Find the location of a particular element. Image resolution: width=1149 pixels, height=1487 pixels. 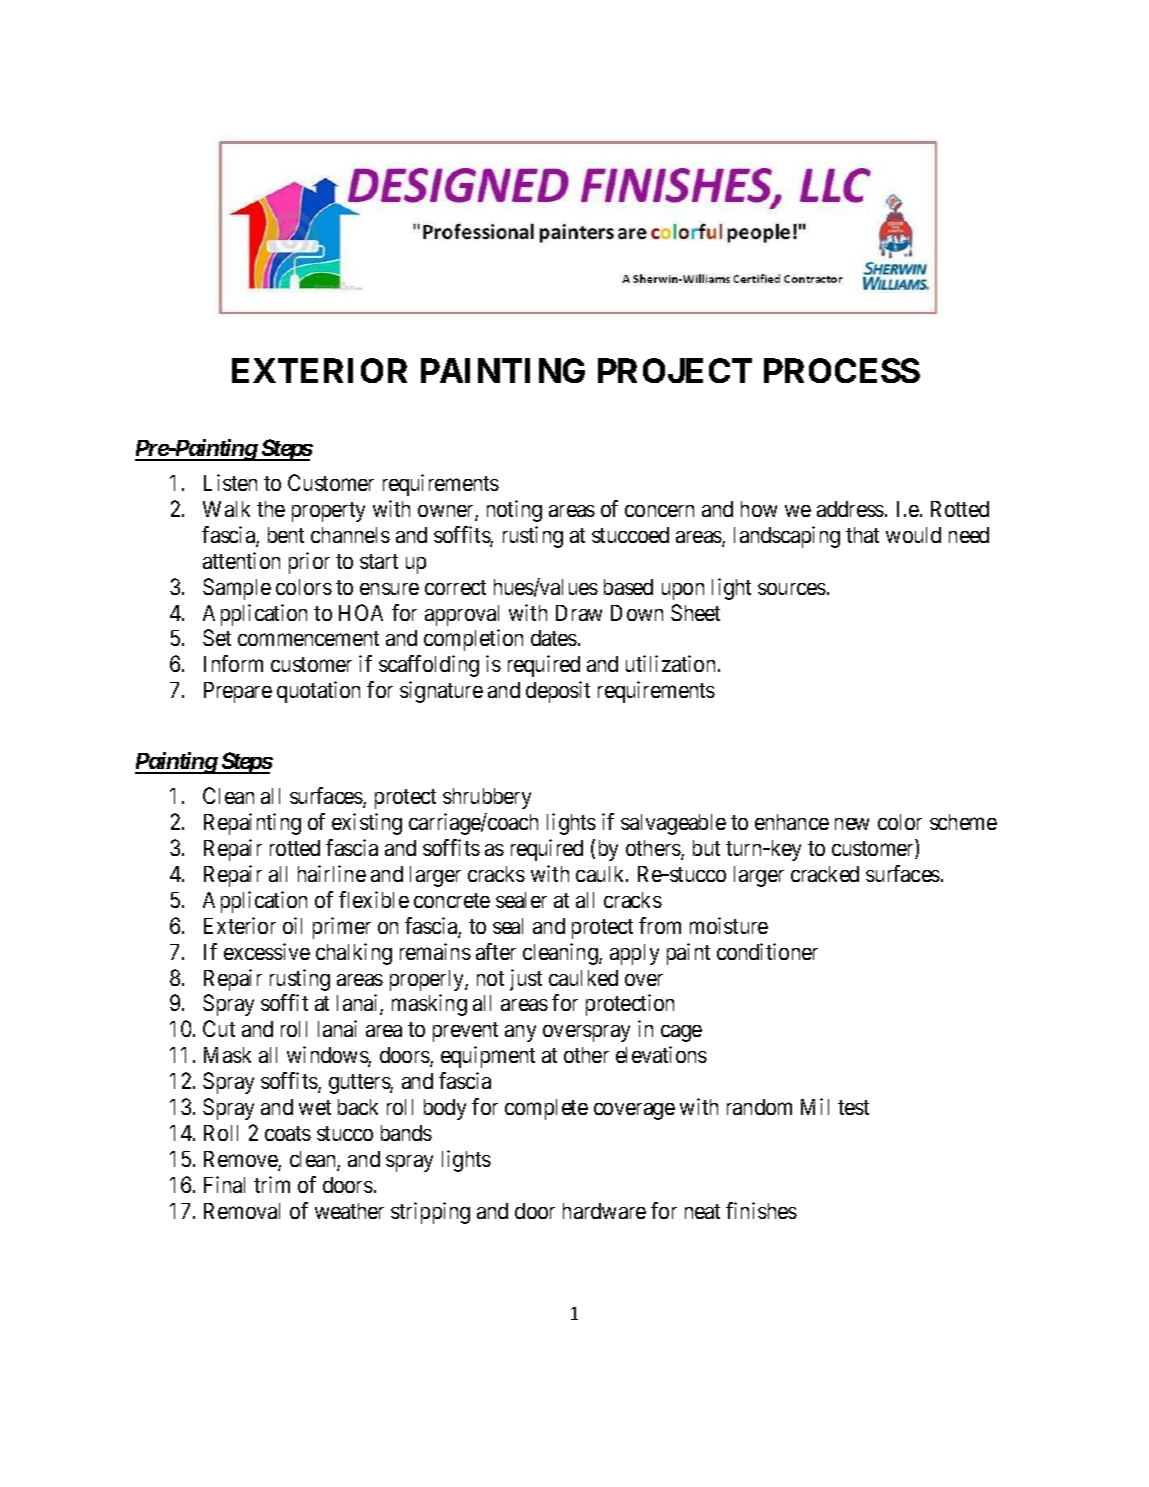

trim is located at coordinates (272, 1184).
